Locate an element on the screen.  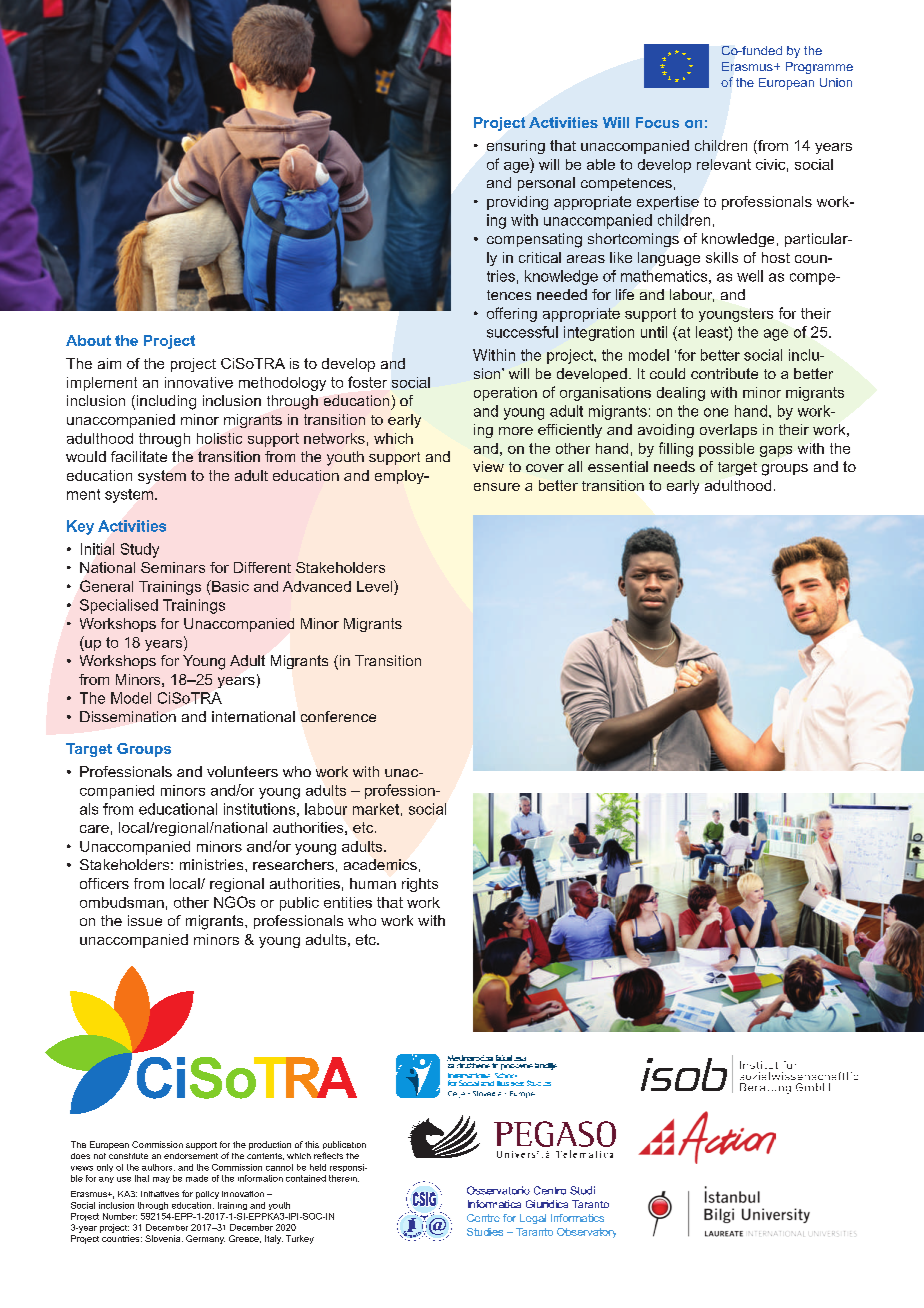
Initiatives is located at coordinates (160, 1194).
